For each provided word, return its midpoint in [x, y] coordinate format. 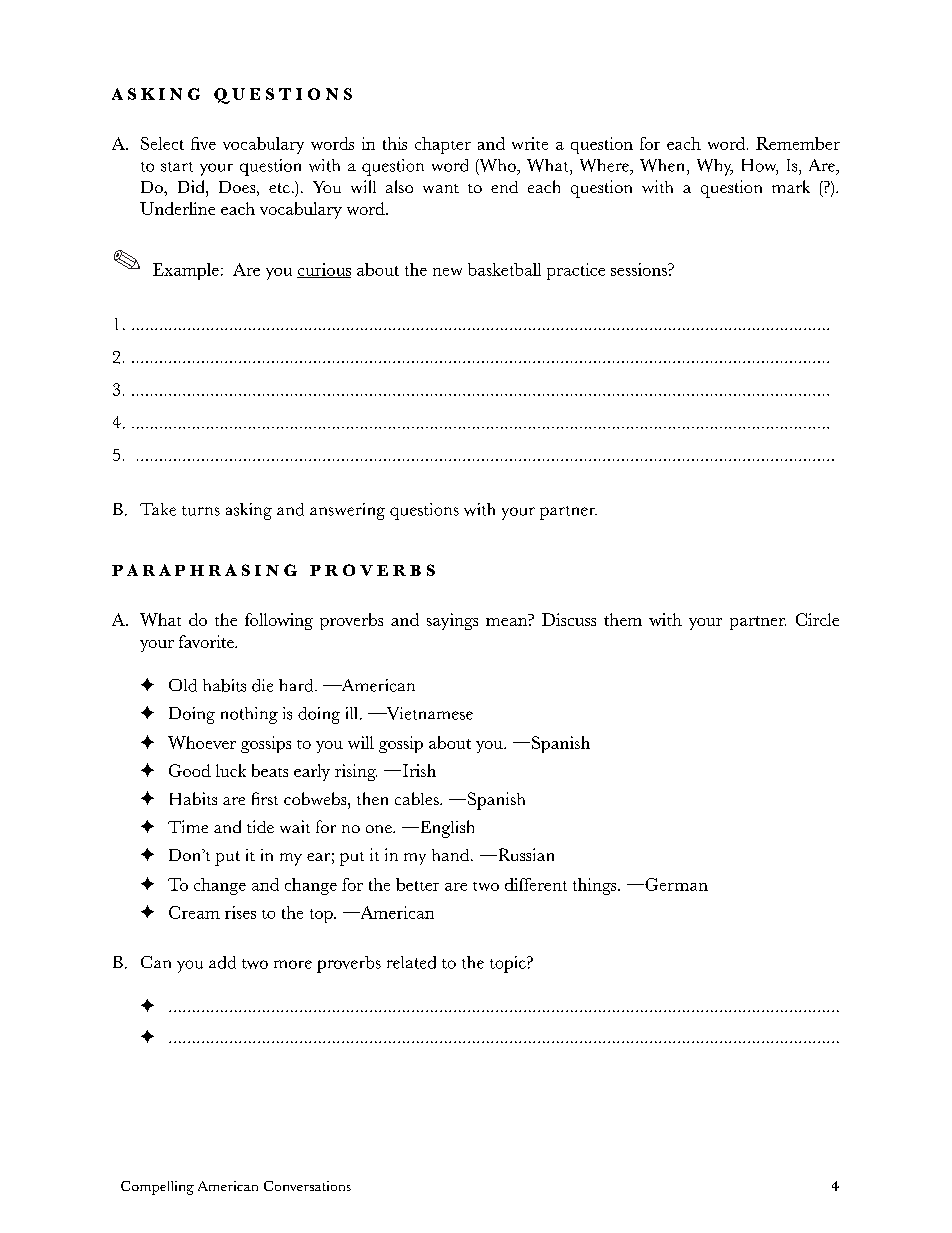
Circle [817, 619]
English [446, 829]
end [504, 187]
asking [249, 511]
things [596, 886]
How [760, 166]
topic [509, 964]
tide [260, 826]
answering [347, 511]
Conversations [307, 1186]
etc [279, 188]
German [675, 884]
